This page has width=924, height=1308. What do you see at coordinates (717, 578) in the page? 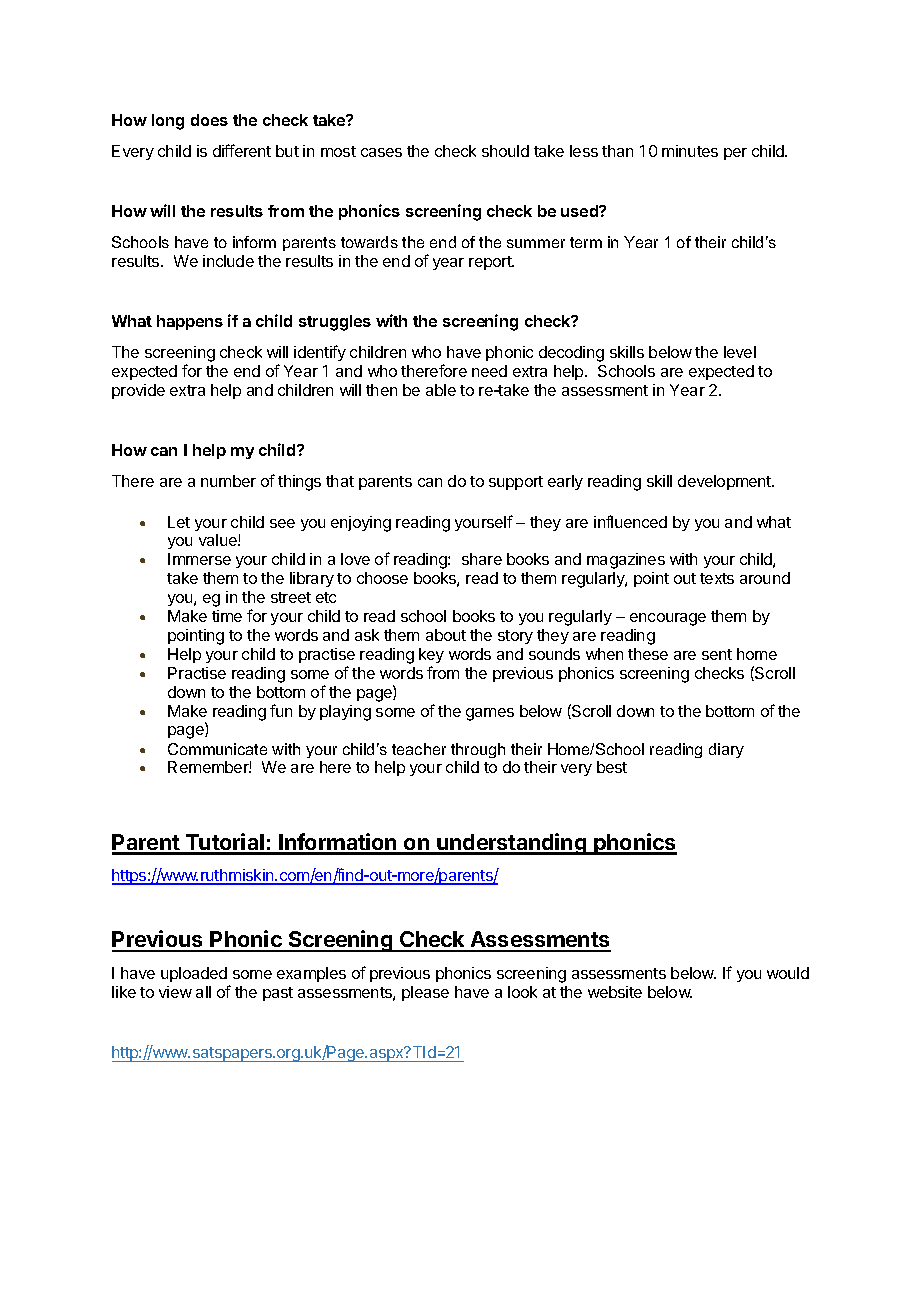
I see `texts` at bounding box center [717, 578].
